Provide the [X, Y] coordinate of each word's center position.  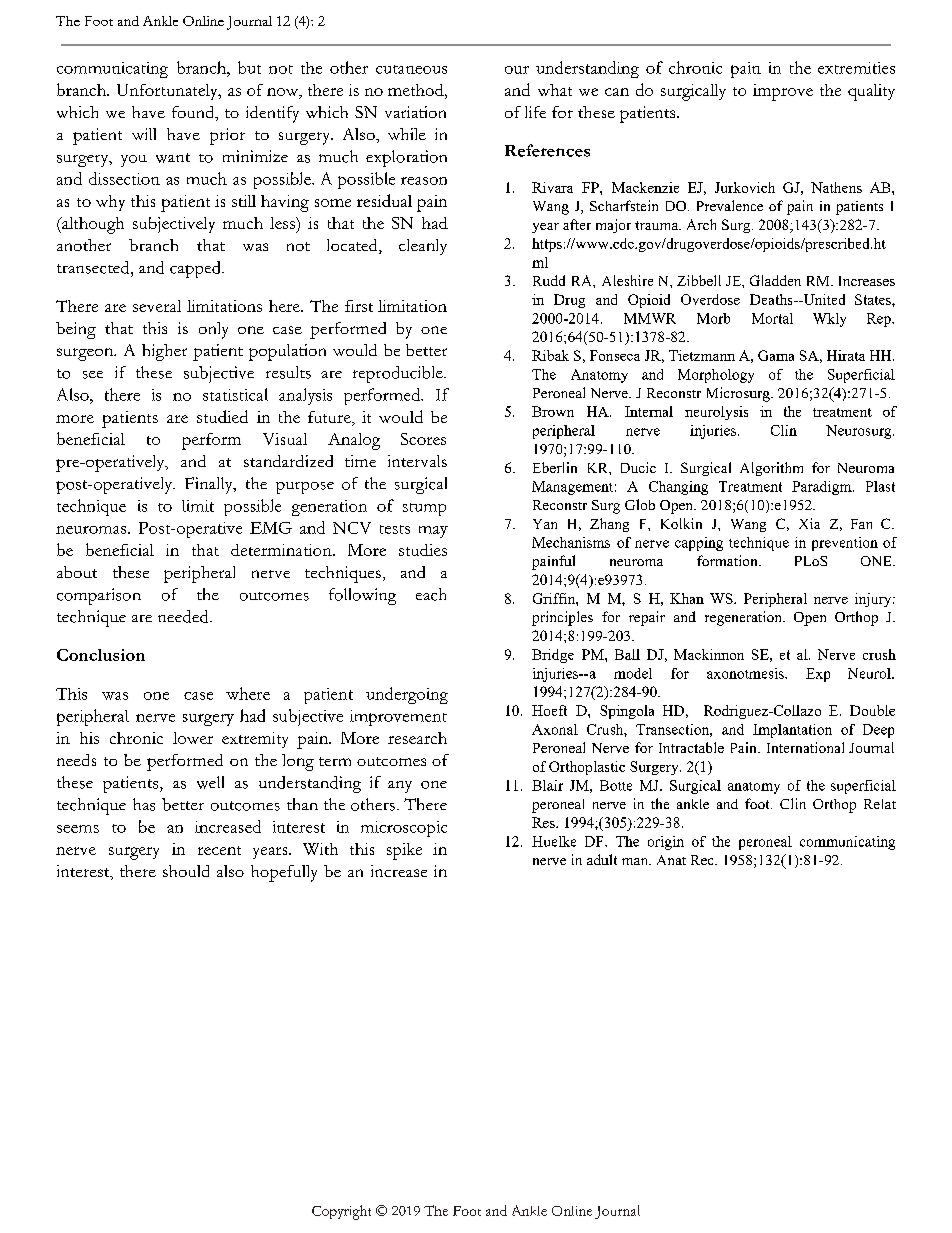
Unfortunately [168, 92]
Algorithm [771, 469]
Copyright [341, 1212]
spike [404, 851]
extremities [856, 68]
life [535, 112]
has [144, 804]
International [805, 747]
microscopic [404, 829]
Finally [210, 485]
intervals [417, 461]
